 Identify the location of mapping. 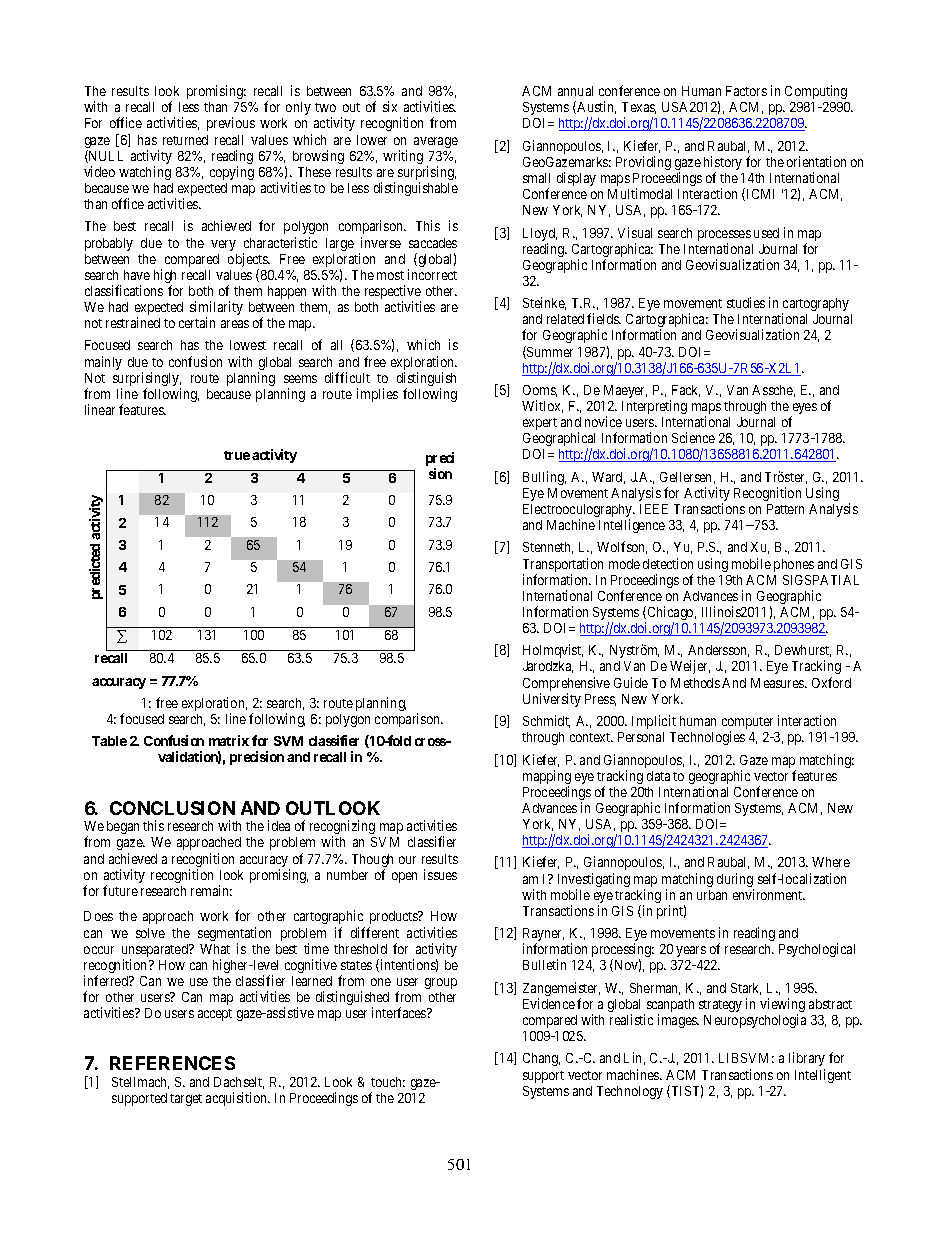
(547, 778).
